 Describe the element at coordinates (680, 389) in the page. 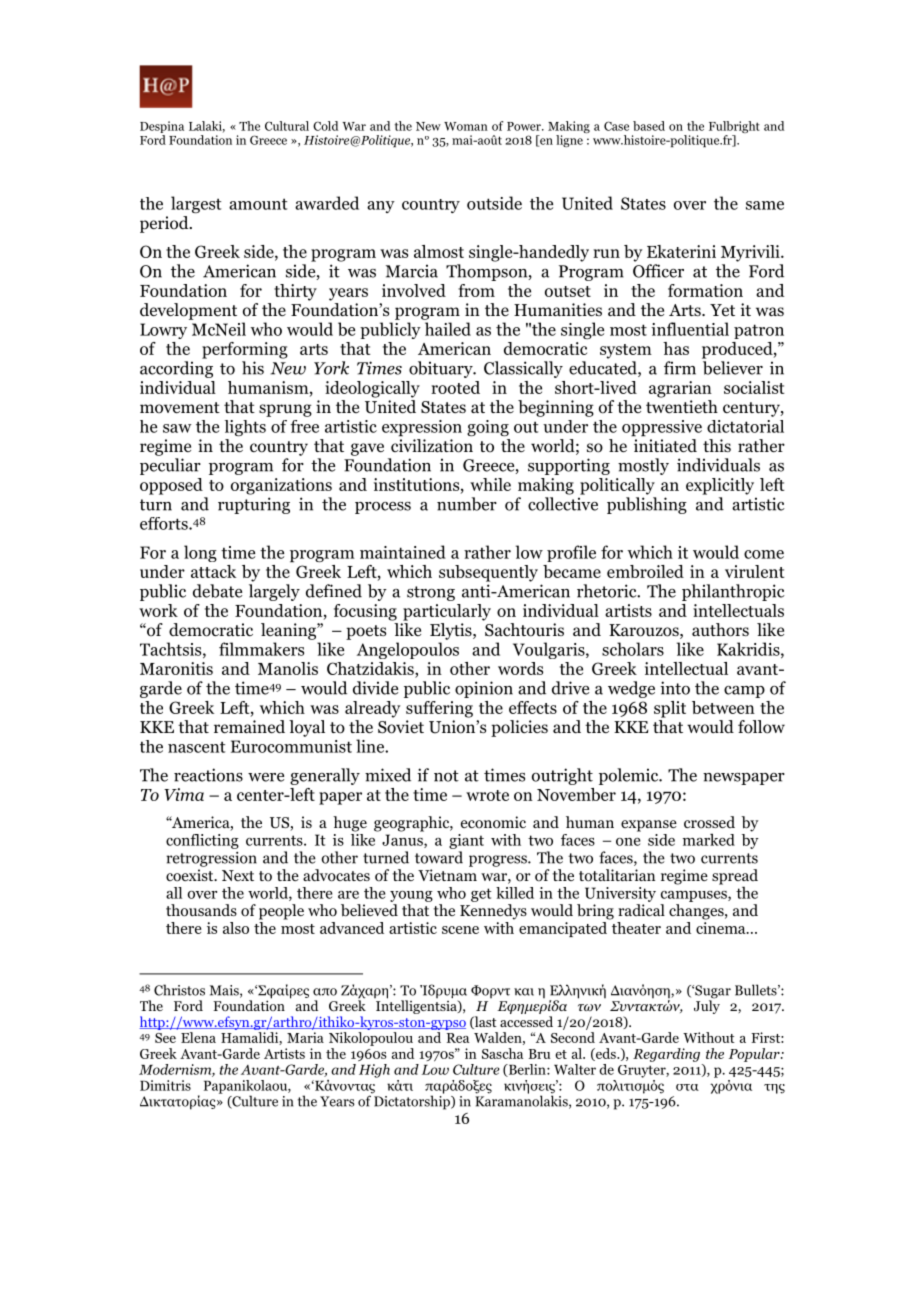

I see `agrarian` at that location.
